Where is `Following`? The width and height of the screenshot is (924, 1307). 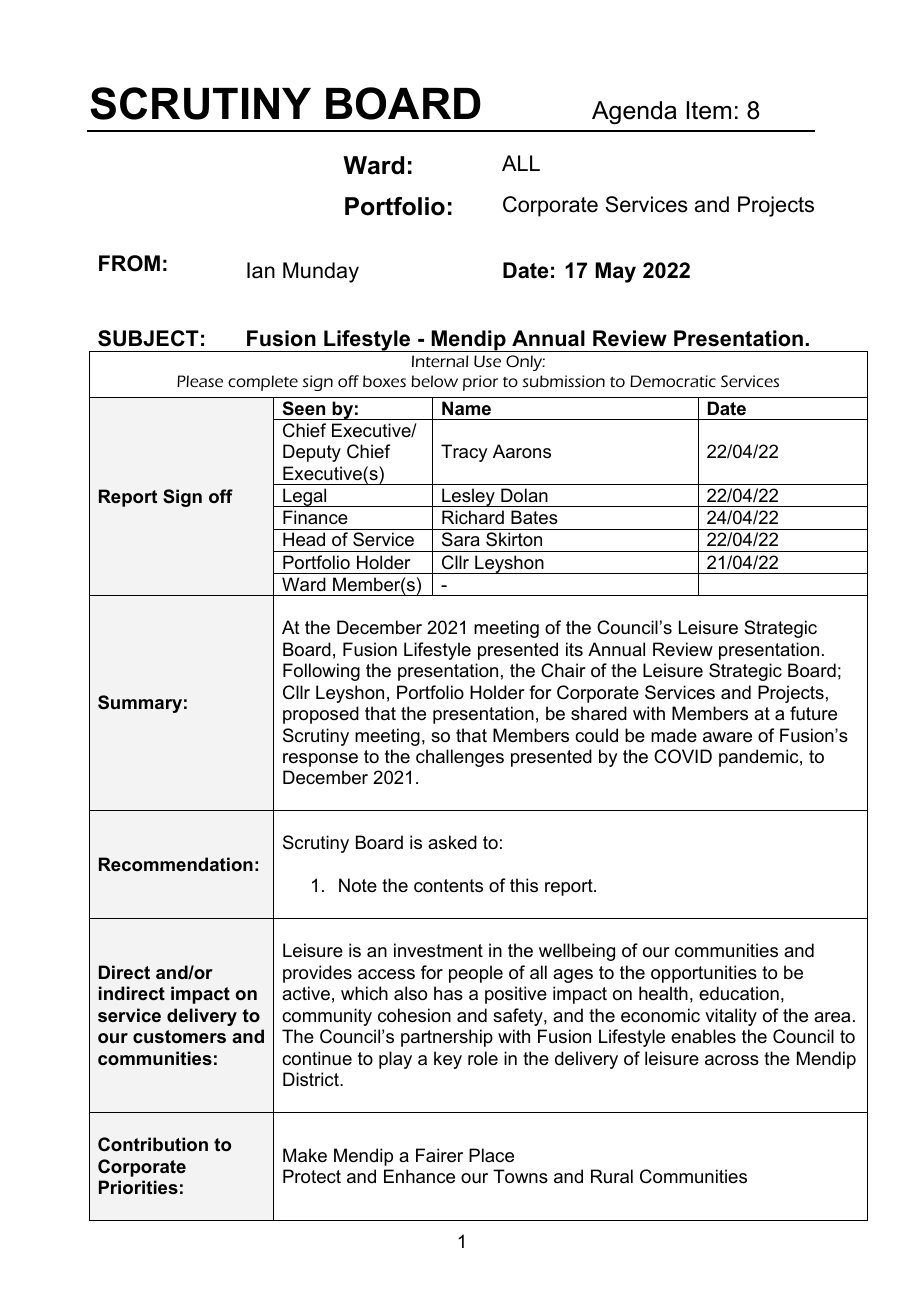
Following is located at coordinates (321, 672).
